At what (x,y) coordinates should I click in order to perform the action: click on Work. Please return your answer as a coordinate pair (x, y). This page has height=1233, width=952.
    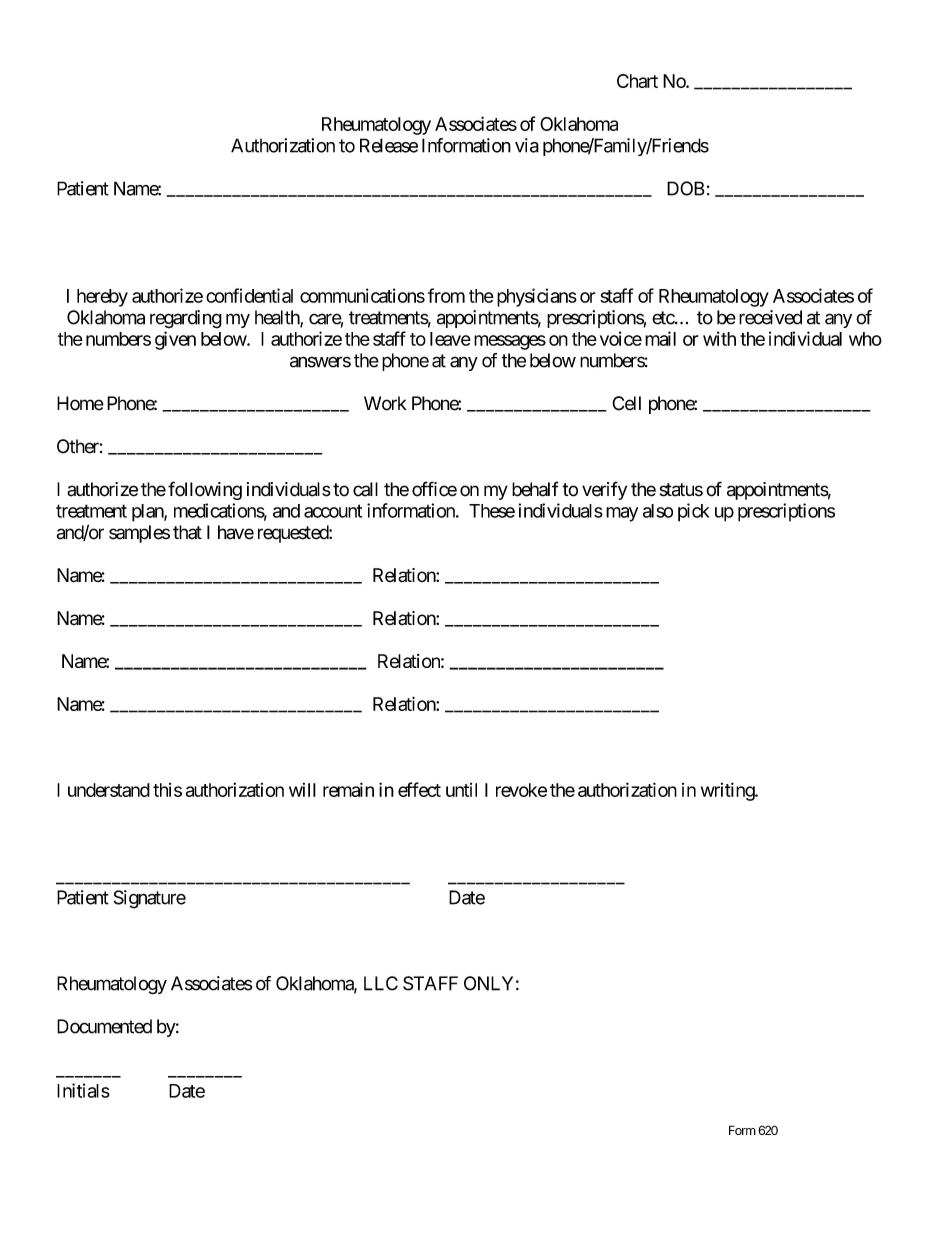
    Looking at the image, I should click on (385, 403).
